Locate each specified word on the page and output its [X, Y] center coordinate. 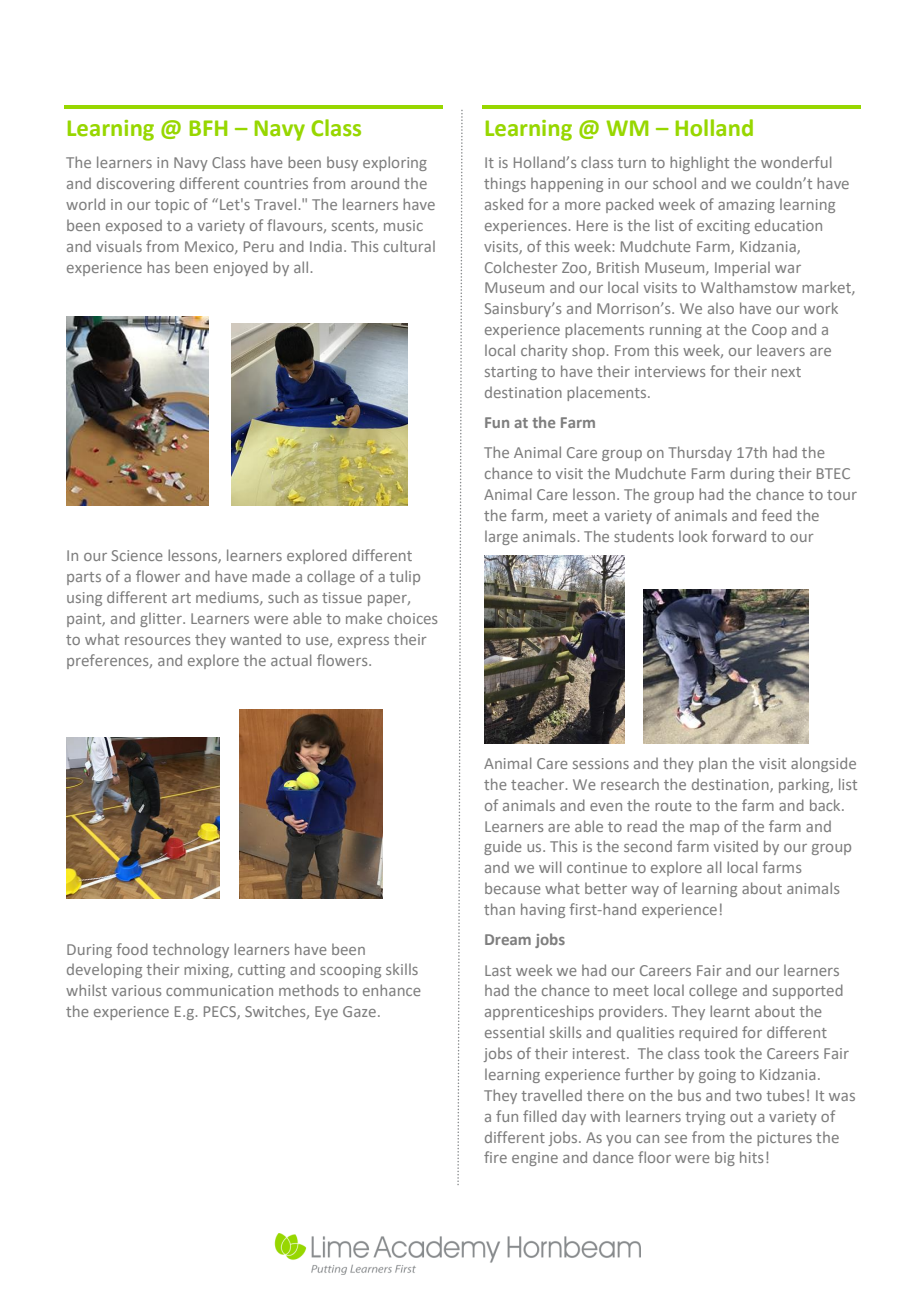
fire [495, 1157]
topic [172, 206]
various [136, 990]
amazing [746, 206]
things [505, 184]
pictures [784, 1139]
